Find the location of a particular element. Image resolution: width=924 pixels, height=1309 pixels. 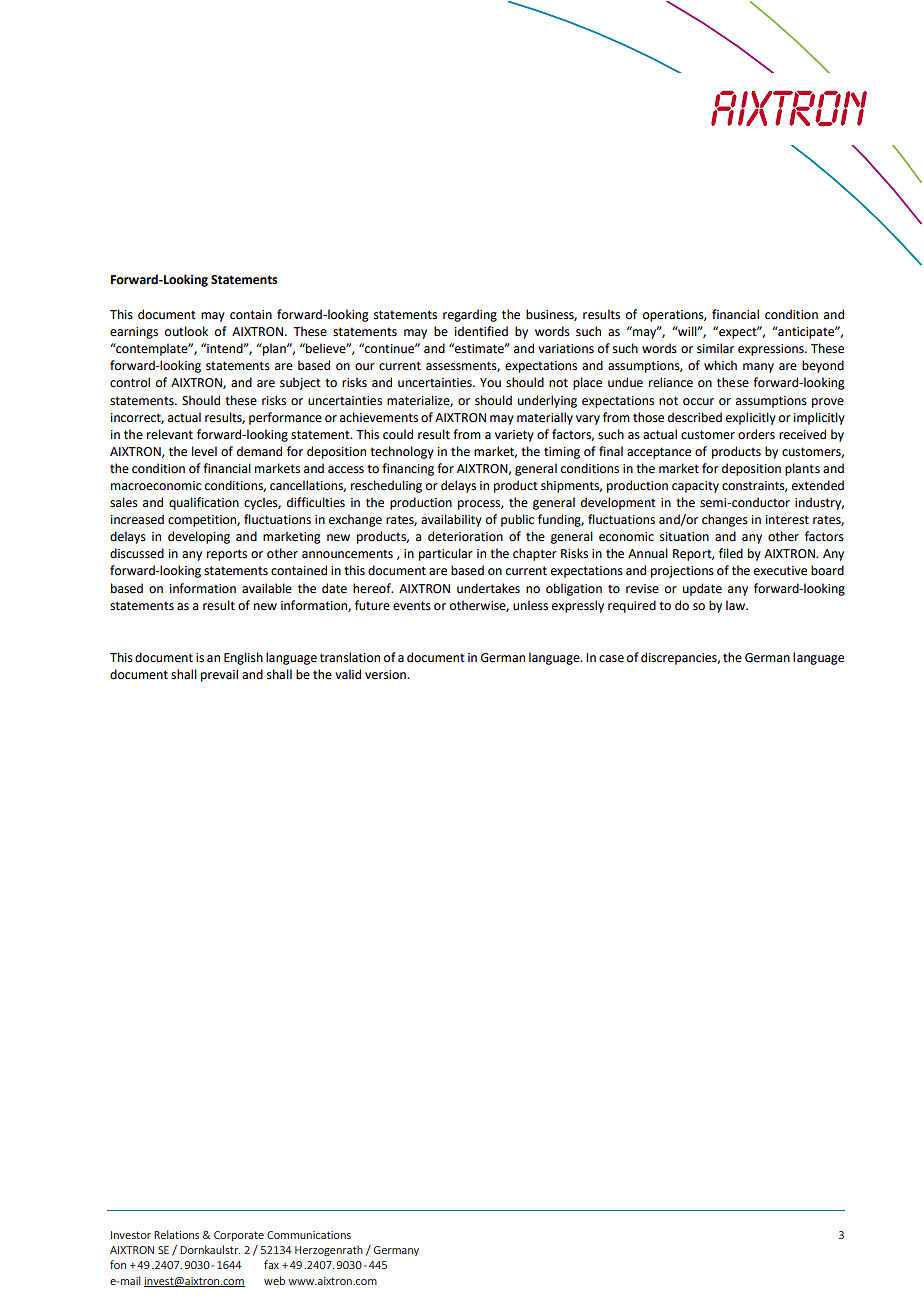

unless is located at coordinates (530, 605).
